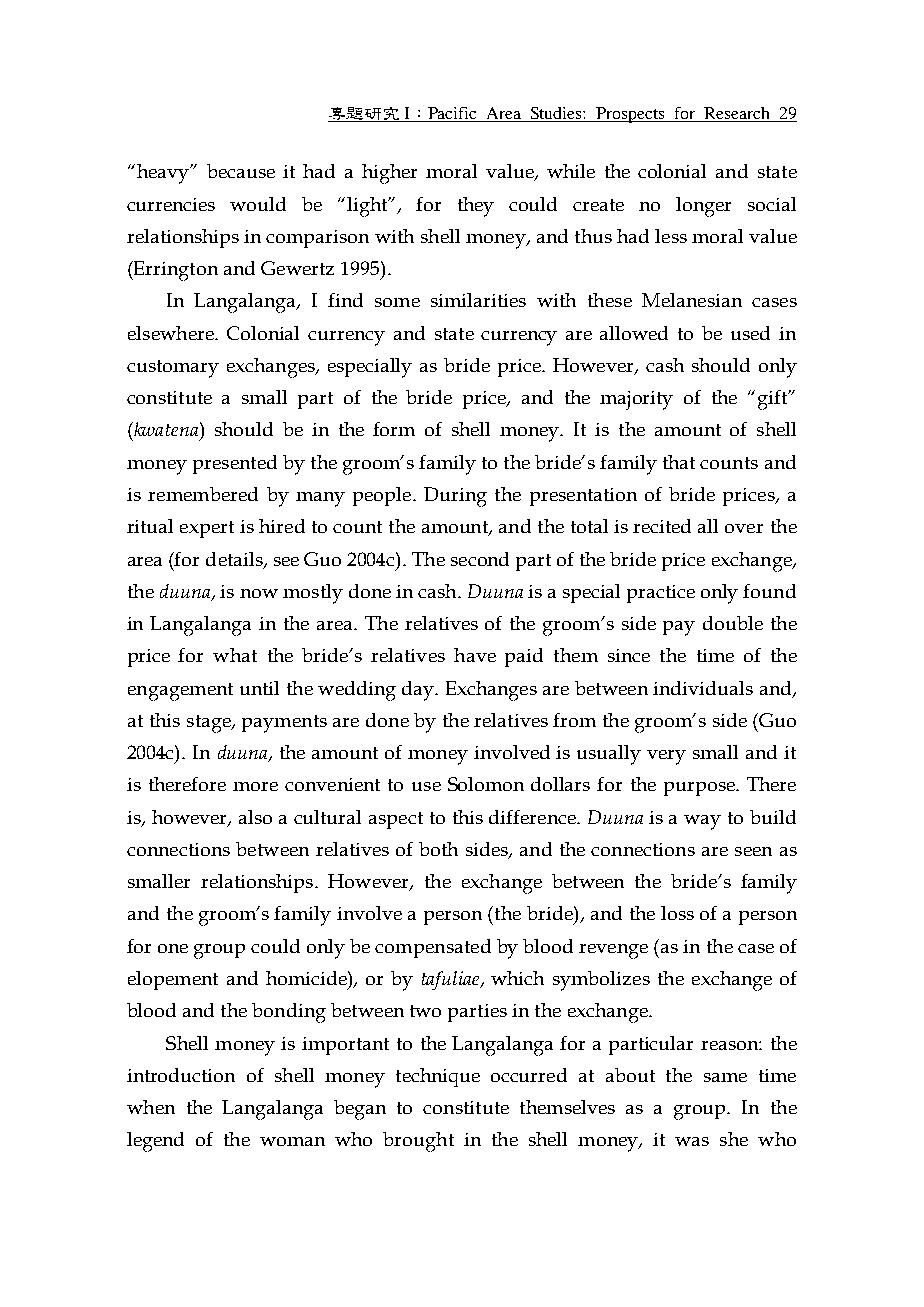 This page has height=1307, width=924. What do you see at coordinates (241, 171) in the page?
I see `because` at bounding box center [241, 171].
